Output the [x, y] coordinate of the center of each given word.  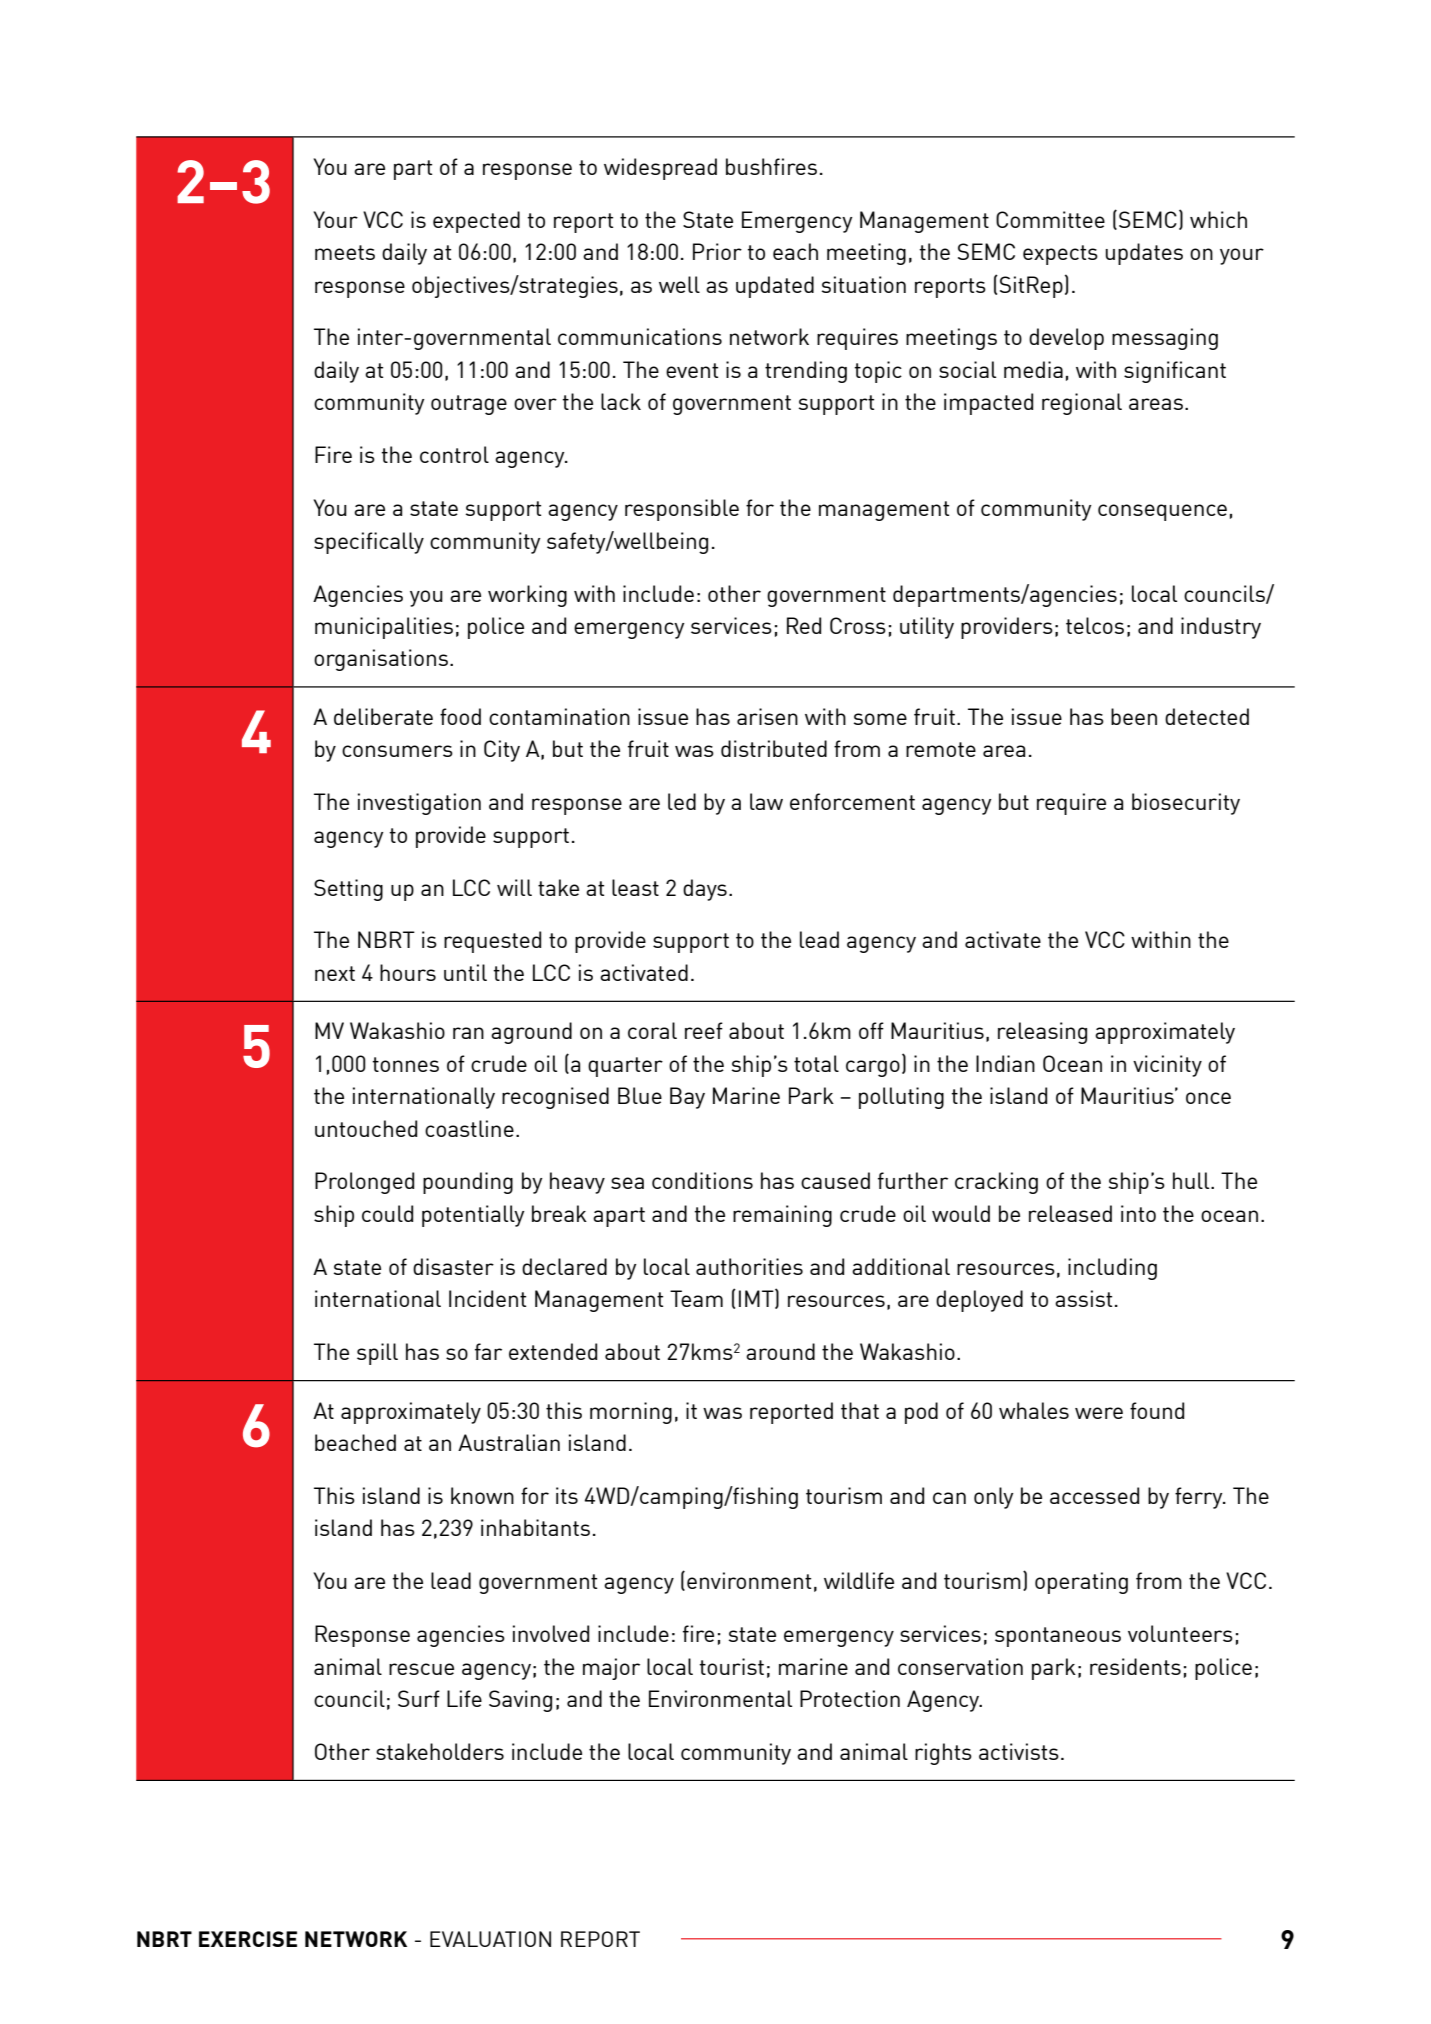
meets [345, 252]
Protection [850, 1698]
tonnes [405, 1064]
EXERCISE [248, 1939]
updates [1144, 254]
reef [704, 1030]
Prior [717, 251]
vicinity [1167, 1066]
